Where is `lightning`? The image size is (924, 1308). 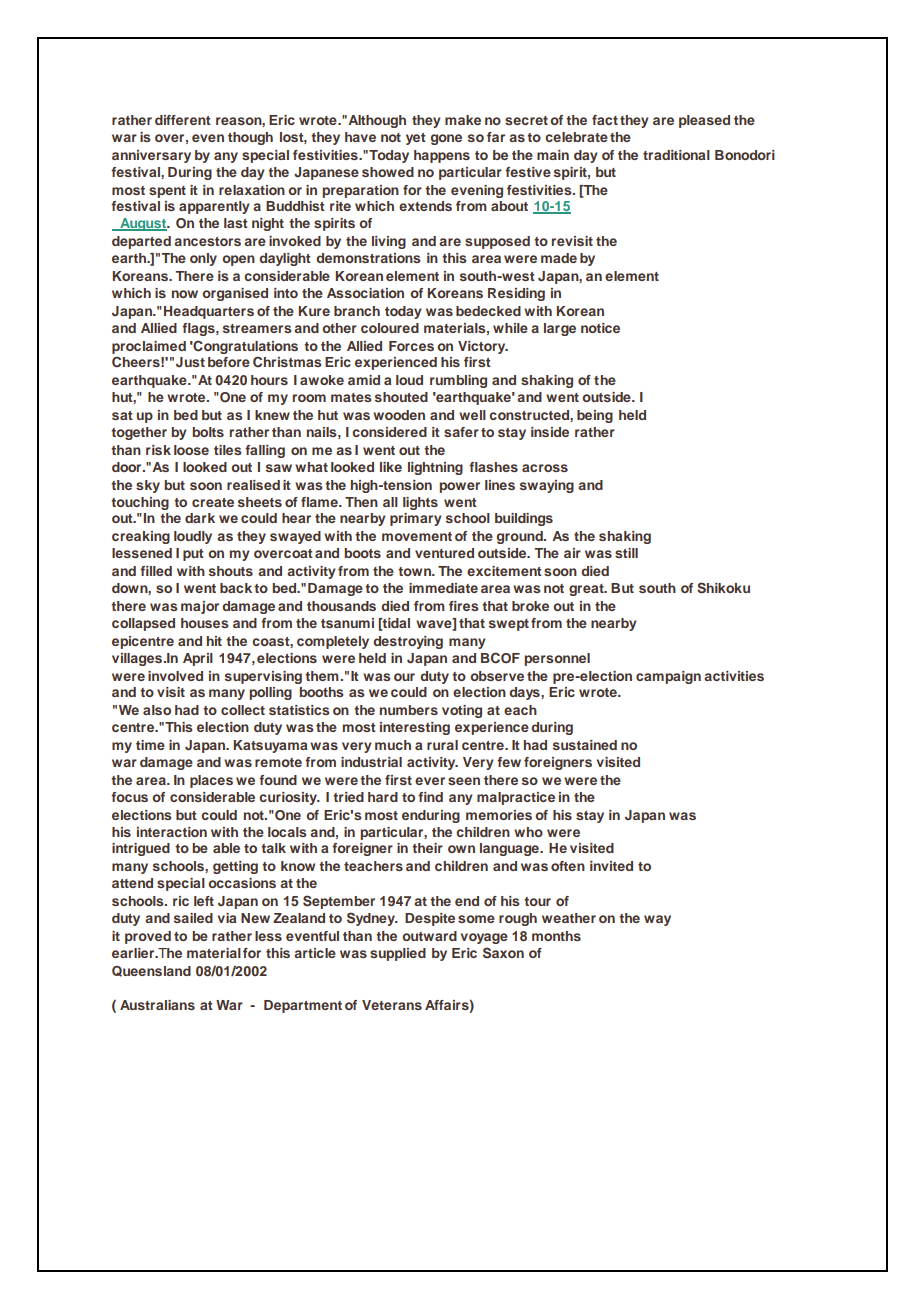
lightning is located at coordinates (435, 468).
